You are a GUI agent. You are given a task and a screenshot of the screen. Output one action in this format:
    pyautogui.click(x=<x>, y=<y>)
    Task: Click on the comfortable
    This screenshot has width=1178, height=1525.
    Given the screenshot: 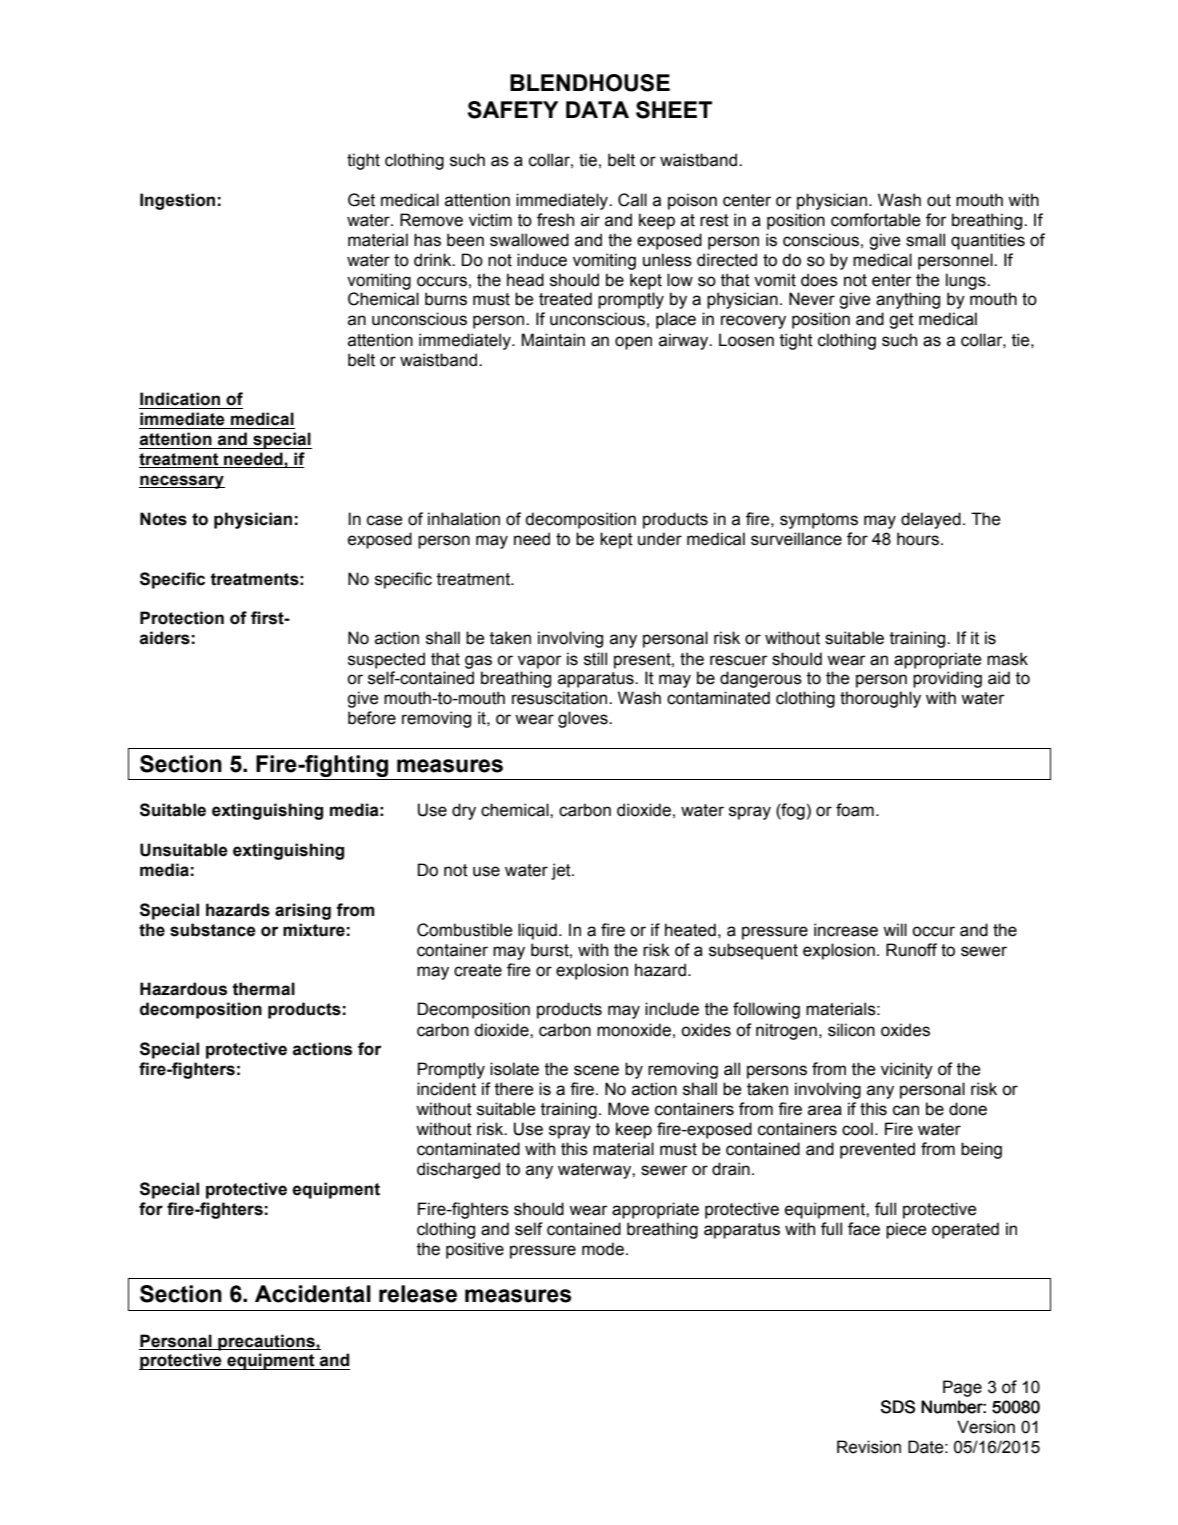 What is the action you would take?
    pyautogui.click(x=876, y=220)
